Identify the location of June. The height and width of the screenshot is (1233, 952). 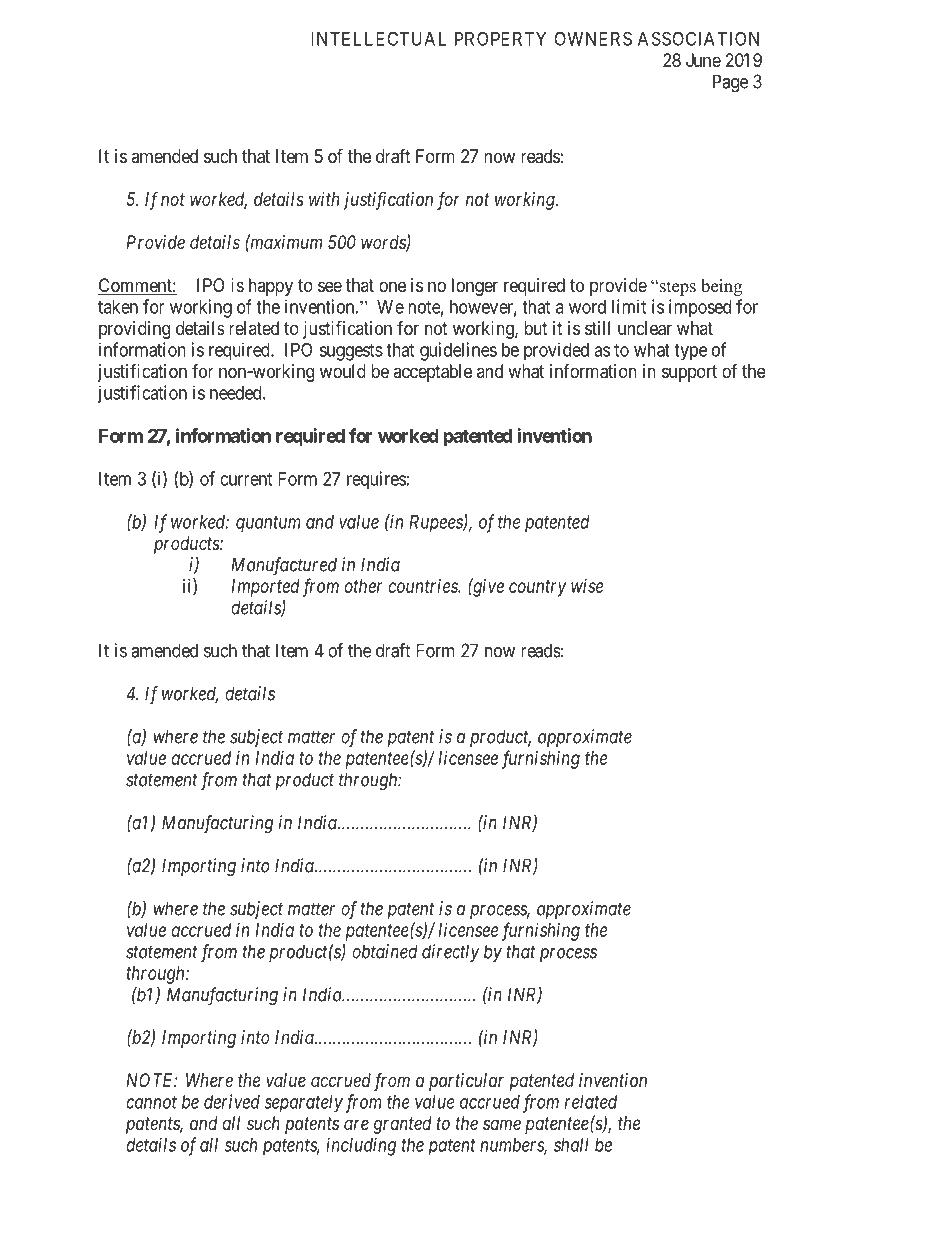
(703, 60).
